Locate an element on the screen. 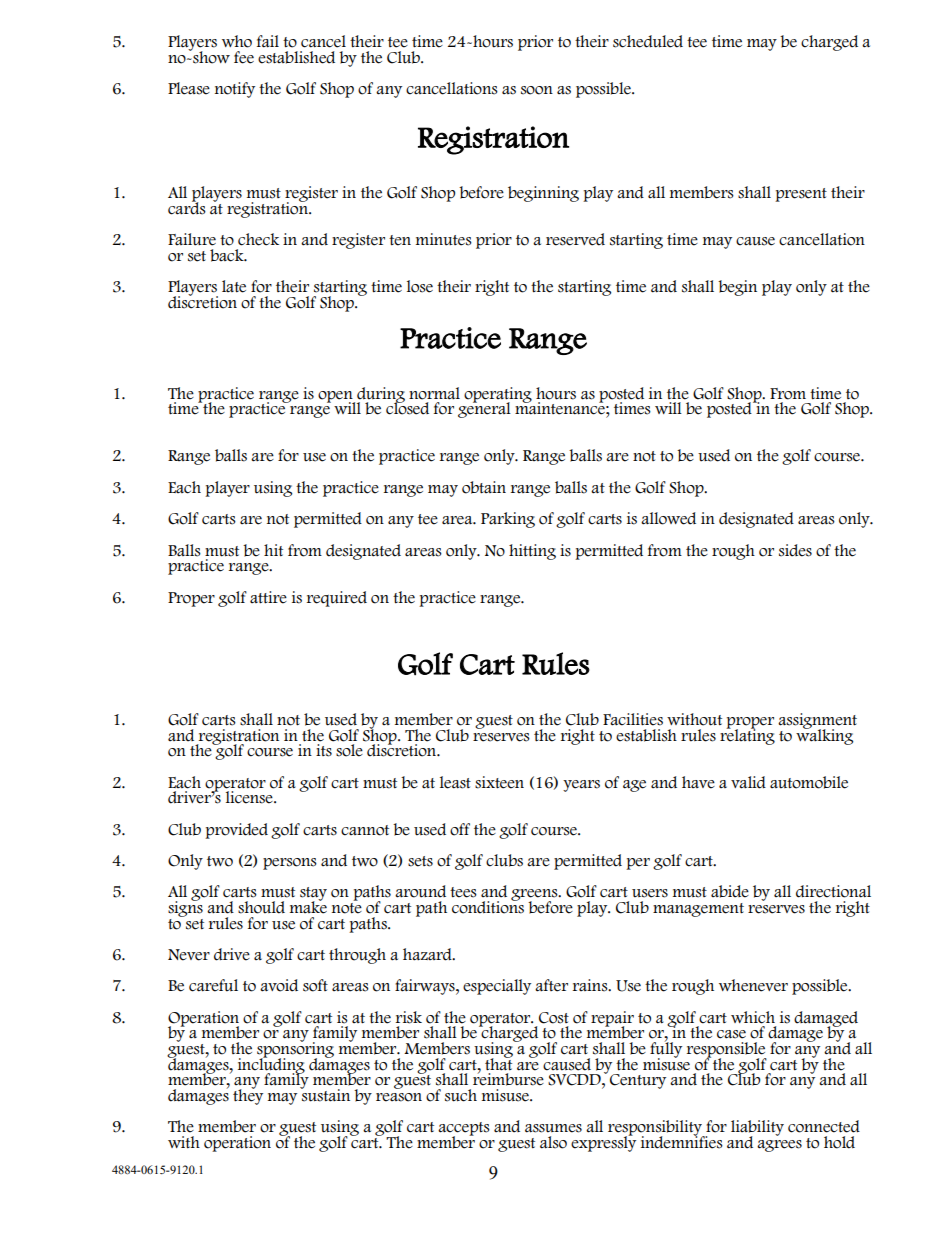 The width and height of the screenshot is (952, 1233). attire is located at coordinates (268, 597).
